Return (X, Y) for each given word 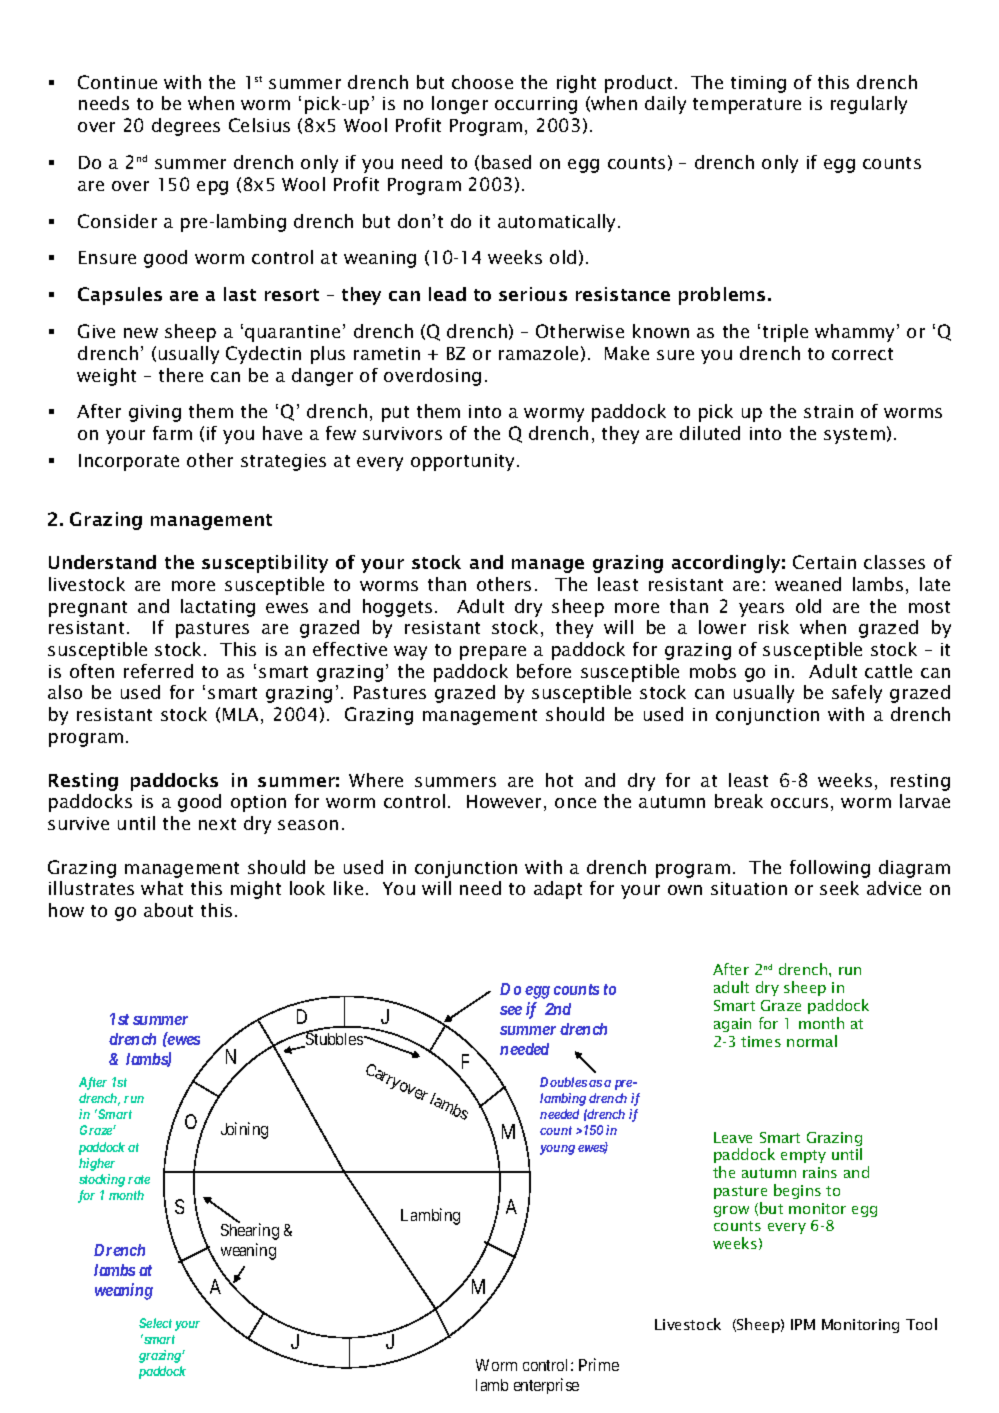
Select (155, 1323)
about (168, 910)
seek (839, 888)
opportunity (464, 462)
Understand (102, 562)
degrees (186, 127)
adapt (558, 890)
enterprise (546, 1386)
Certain (824, 562)
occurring (536, 105)
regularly (869, 105)
